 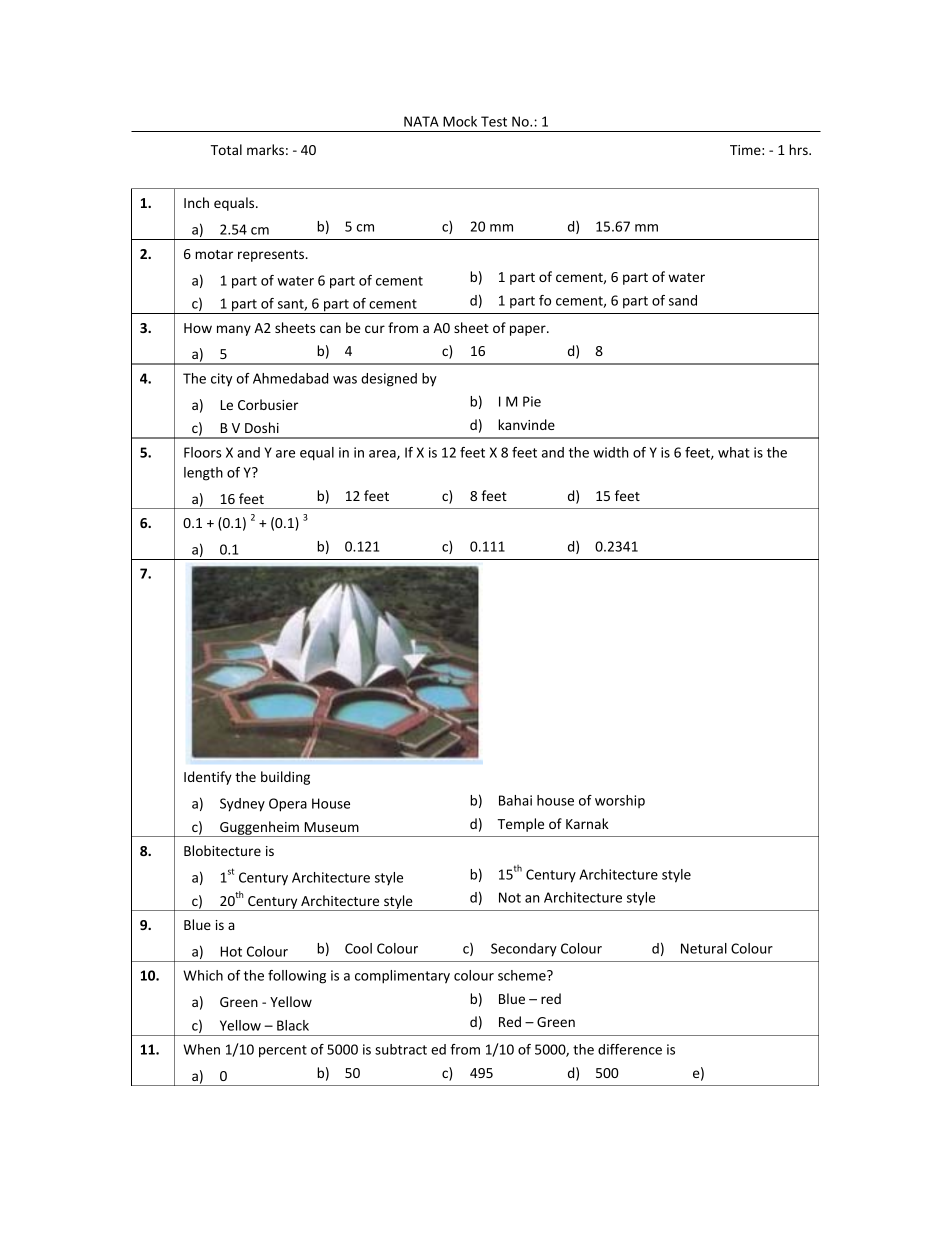 I want to click on scheme, so click(x=523, y=975).
